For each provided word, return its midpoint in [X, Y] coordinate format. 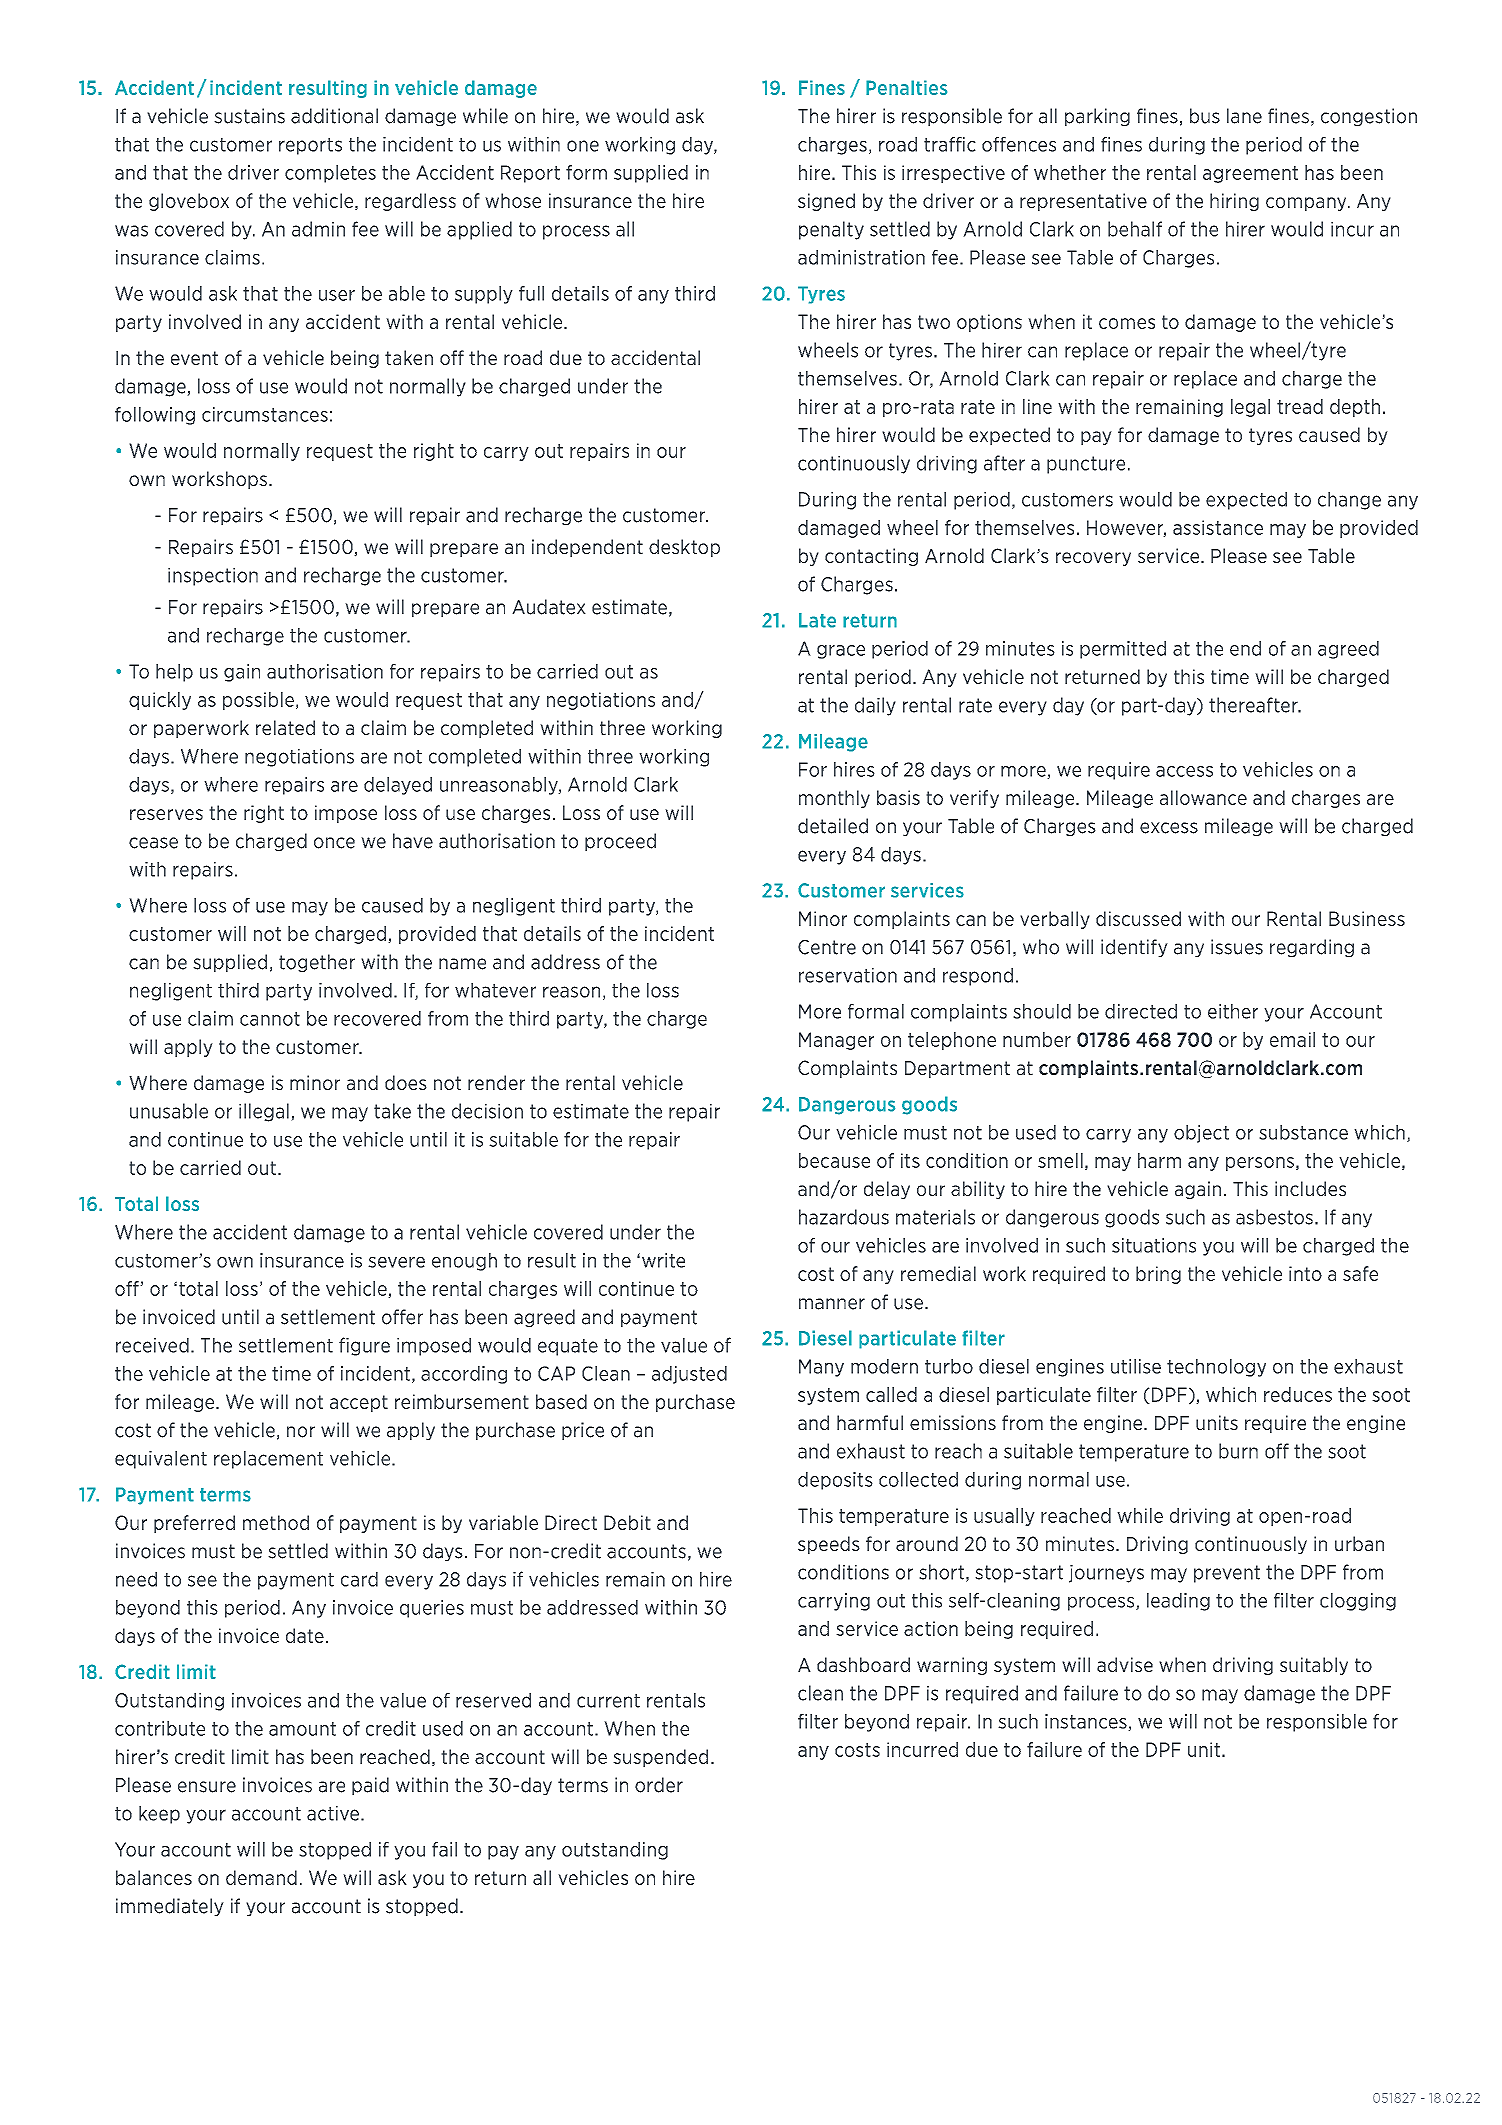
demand [261, 1877]
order [659, 1785]
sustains [249, 116]
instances [1087, 1722]
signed [826, 202]
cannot [270, 1019]
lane [1244, 116]
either [1233, 1011]
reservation [848, 975]
